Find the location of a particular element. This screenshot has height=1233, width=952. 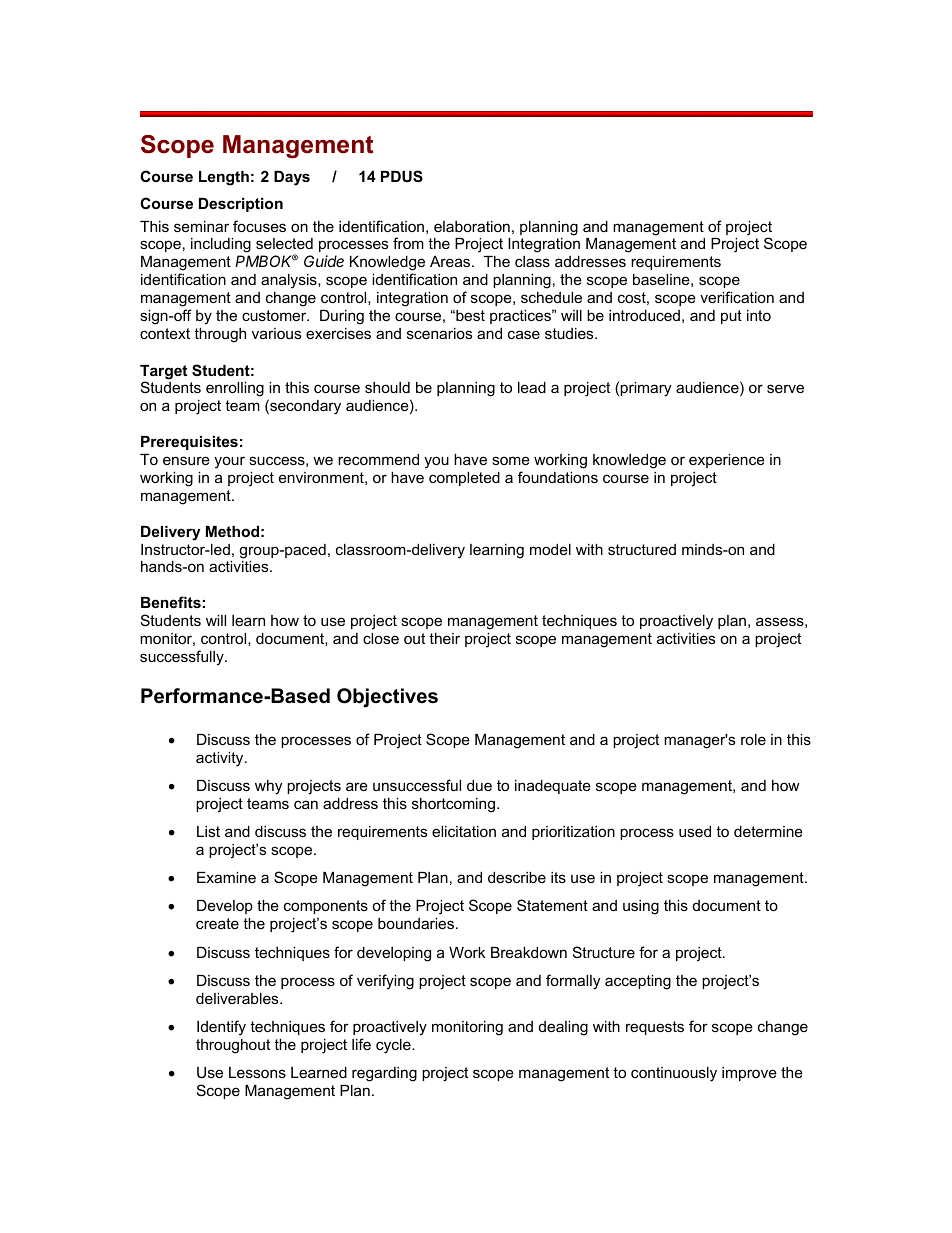

lead is located at coordinates (532, 387).
